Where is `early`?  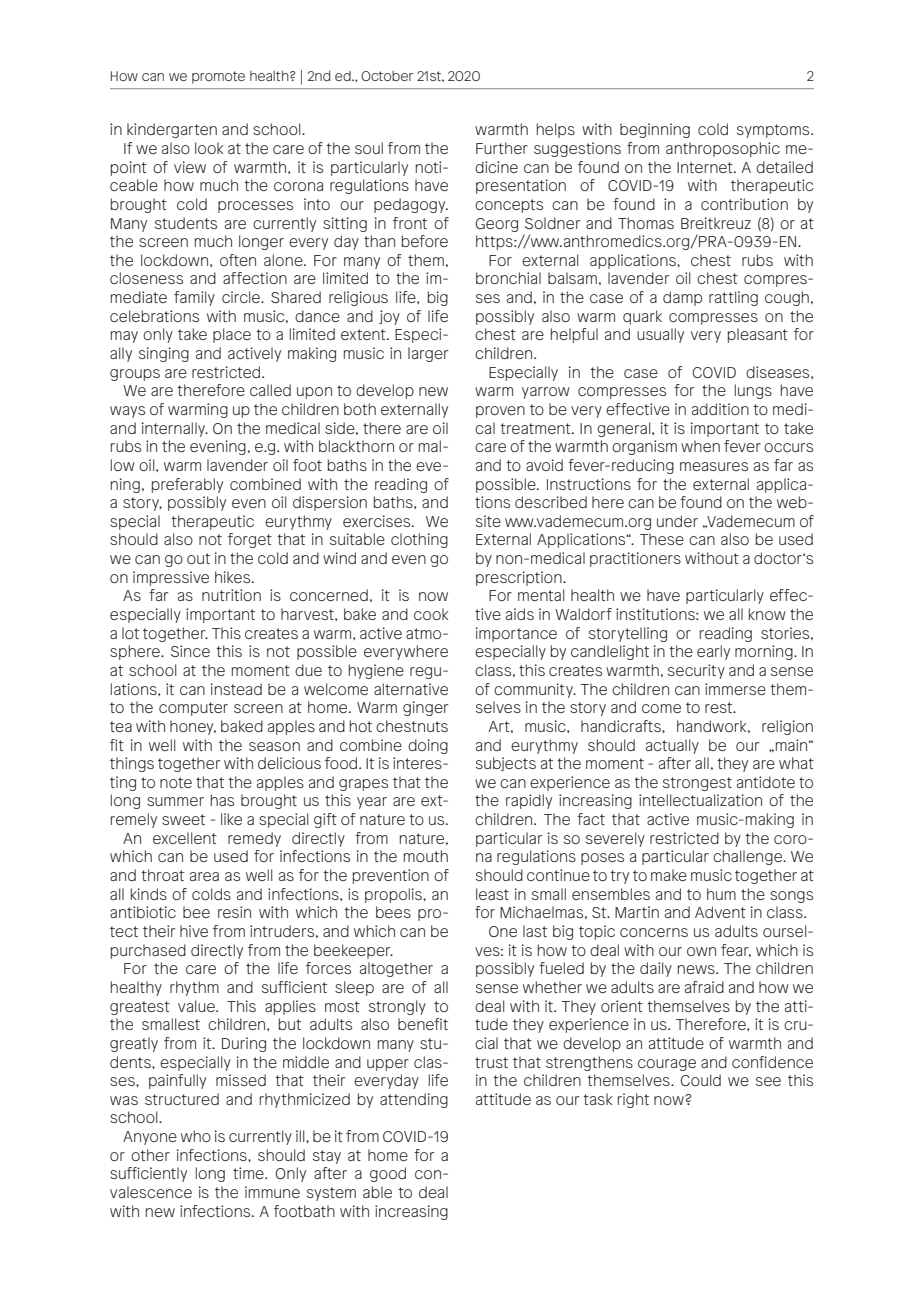 early is located at coordinates (713, 652).
